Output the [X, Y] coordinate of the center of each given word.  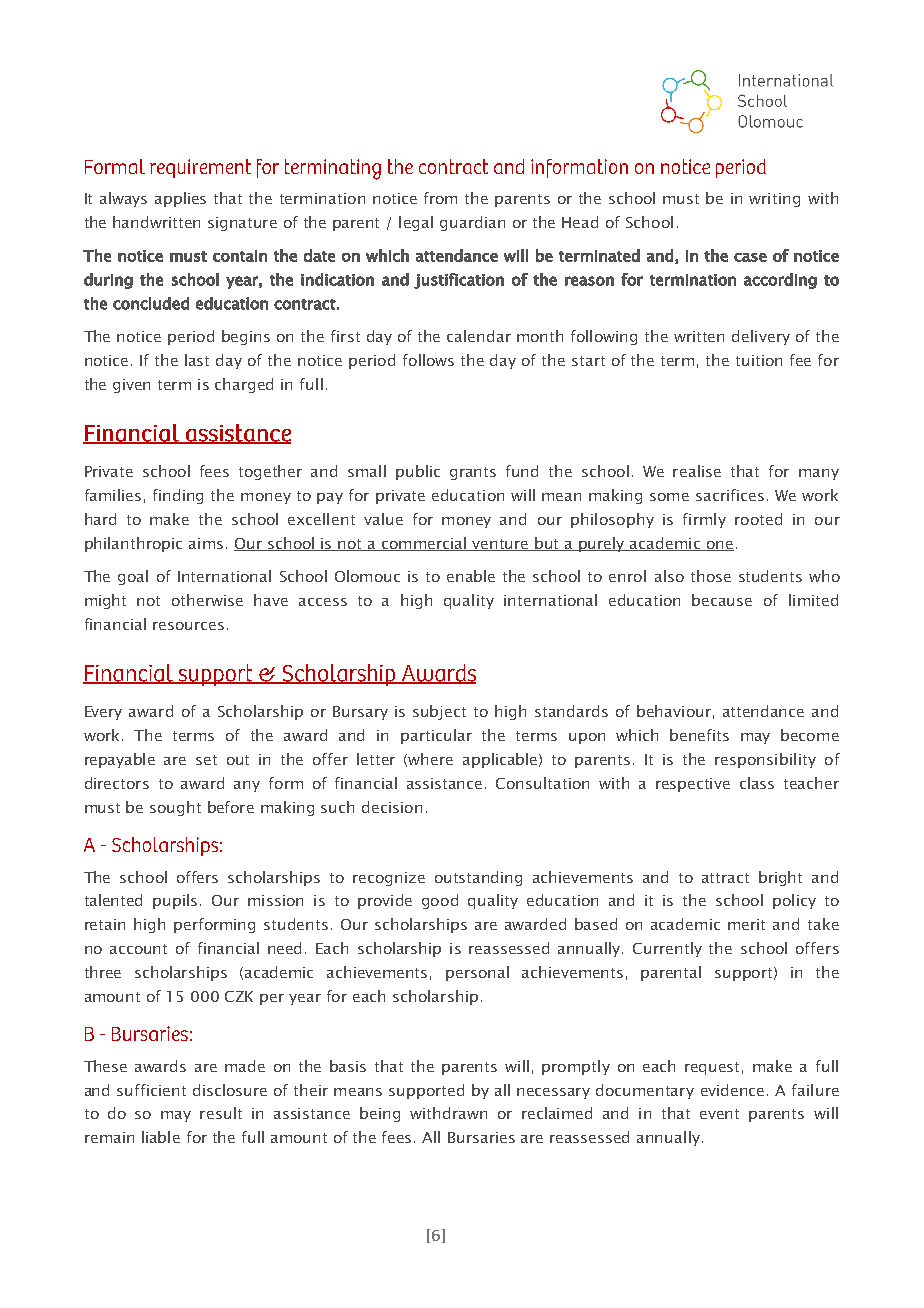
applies [180, 199]
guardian [472, 223]
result [221, 1113]
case [750, 257]
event [719, 1114]
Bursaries [481, 1137]
